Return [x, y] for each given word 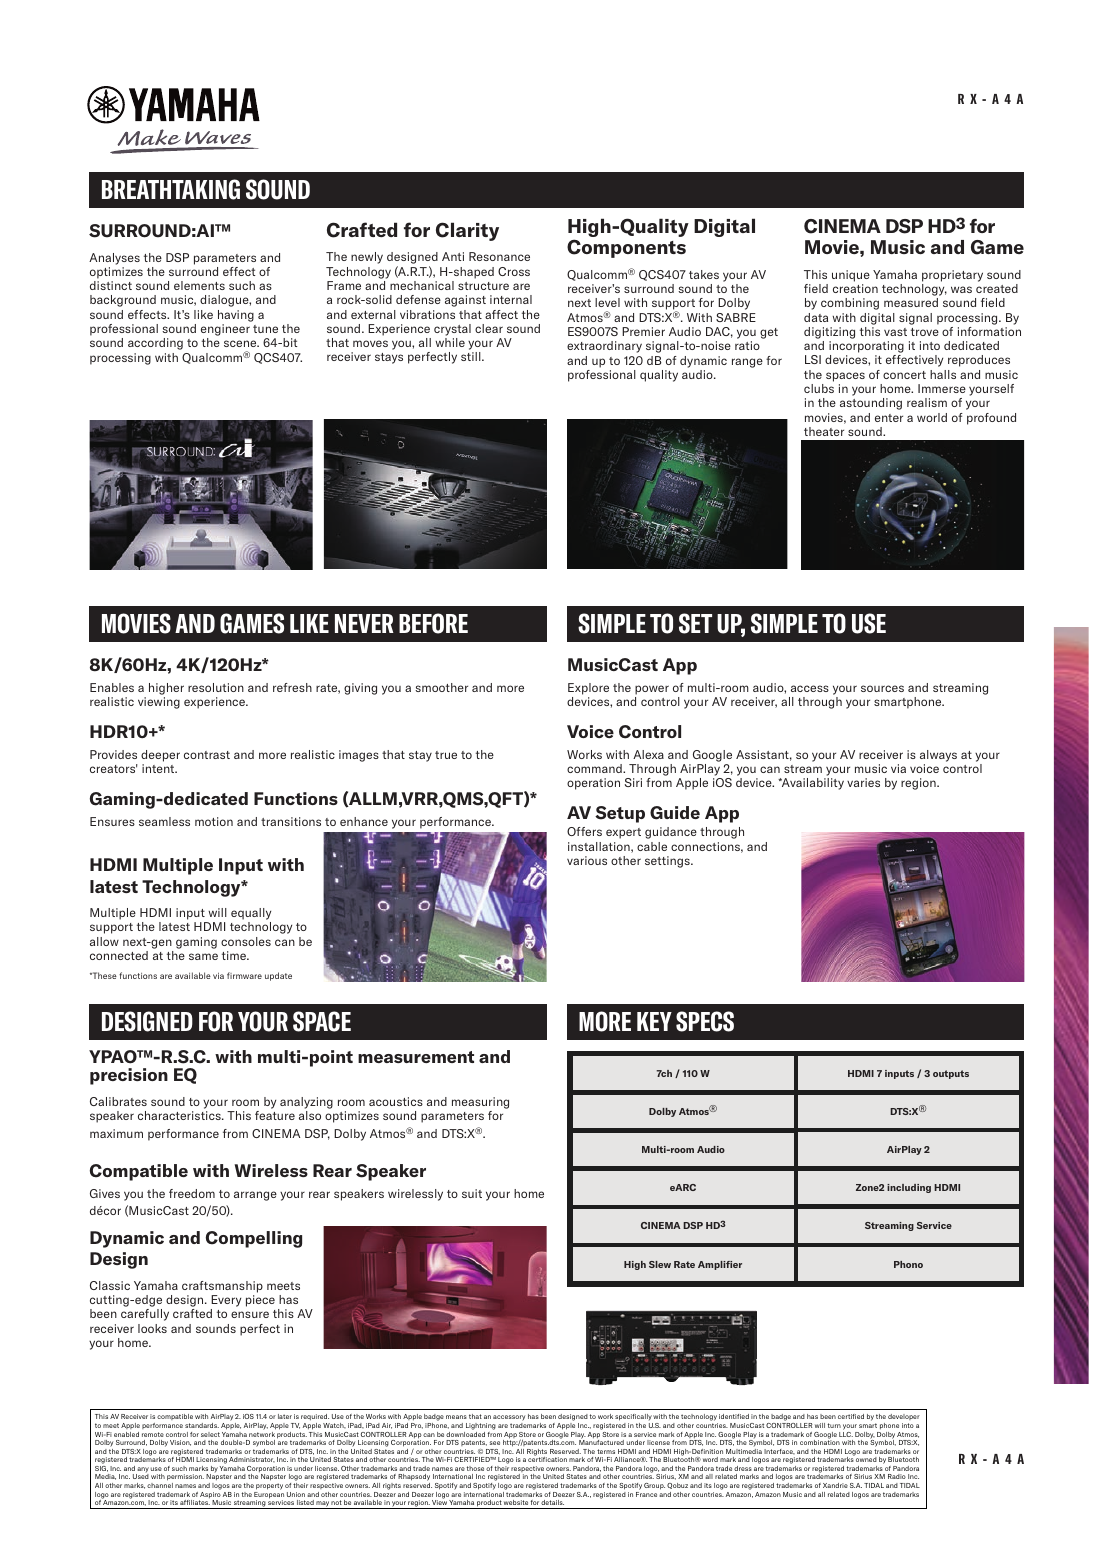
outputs [951, 1074]
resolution [216, 687]
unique [851, 276]
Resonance [499, 256]
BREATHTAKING [171, 189]
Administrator [252, 1459]
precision [129, 1076]
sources [882, 688]
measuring [480, 1103]
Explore [588, 689]
